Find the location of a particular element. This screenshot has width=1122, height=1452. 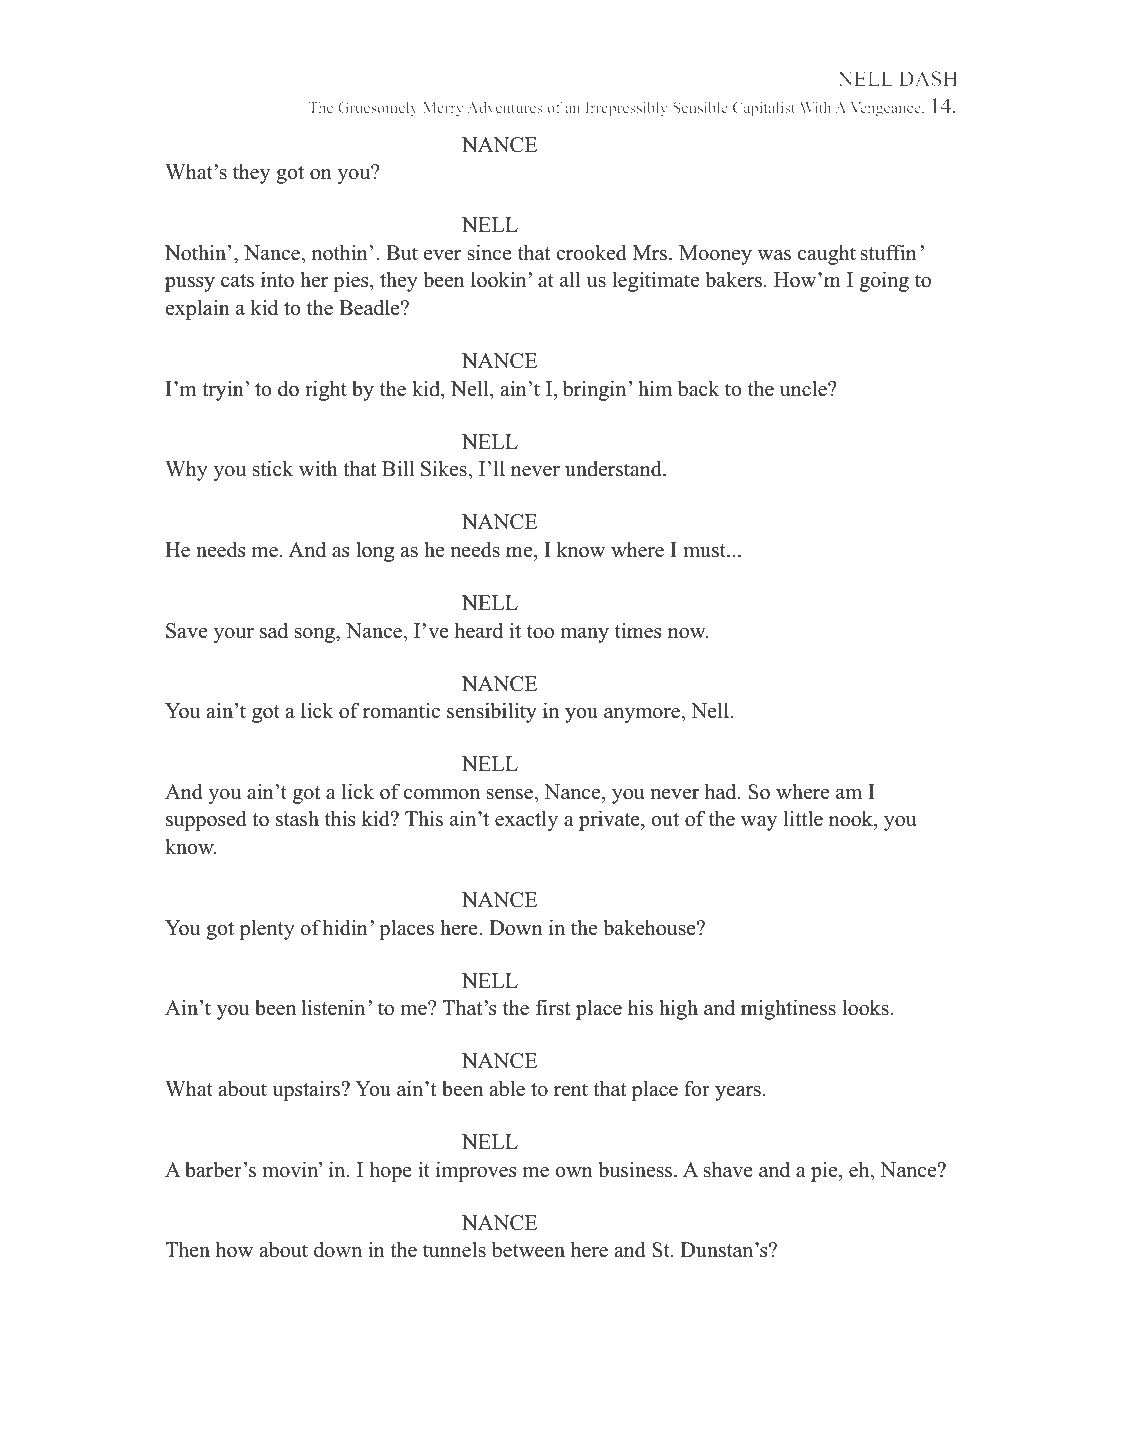

into is located at coordinates (277, 279).
